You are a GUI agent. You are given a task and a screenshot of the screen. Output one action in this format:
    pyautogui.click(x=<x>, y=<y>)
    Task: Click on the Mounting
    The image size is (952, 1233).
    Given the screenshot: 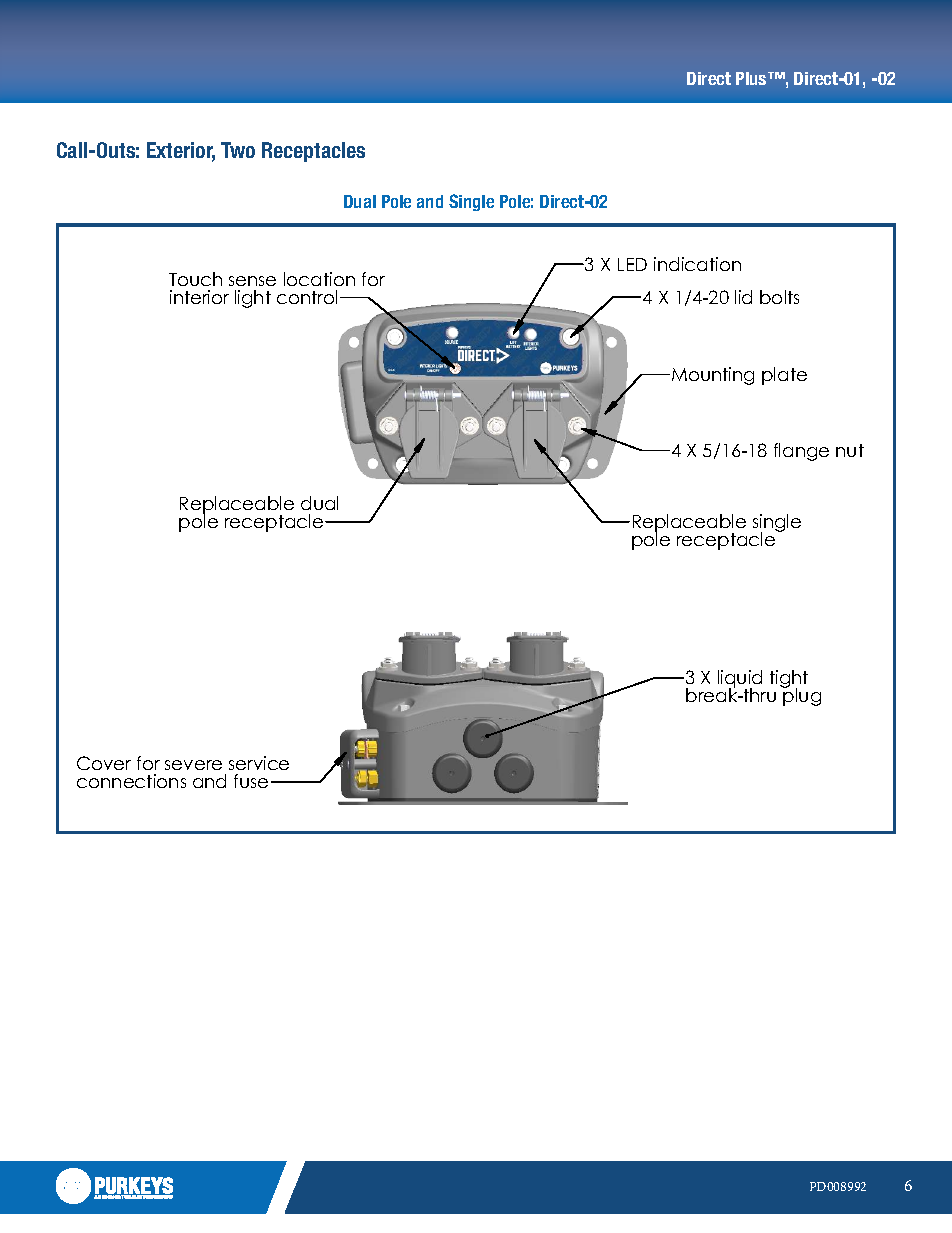 What is the action you would take?
    pyautogui.click(x=713, y=376)
